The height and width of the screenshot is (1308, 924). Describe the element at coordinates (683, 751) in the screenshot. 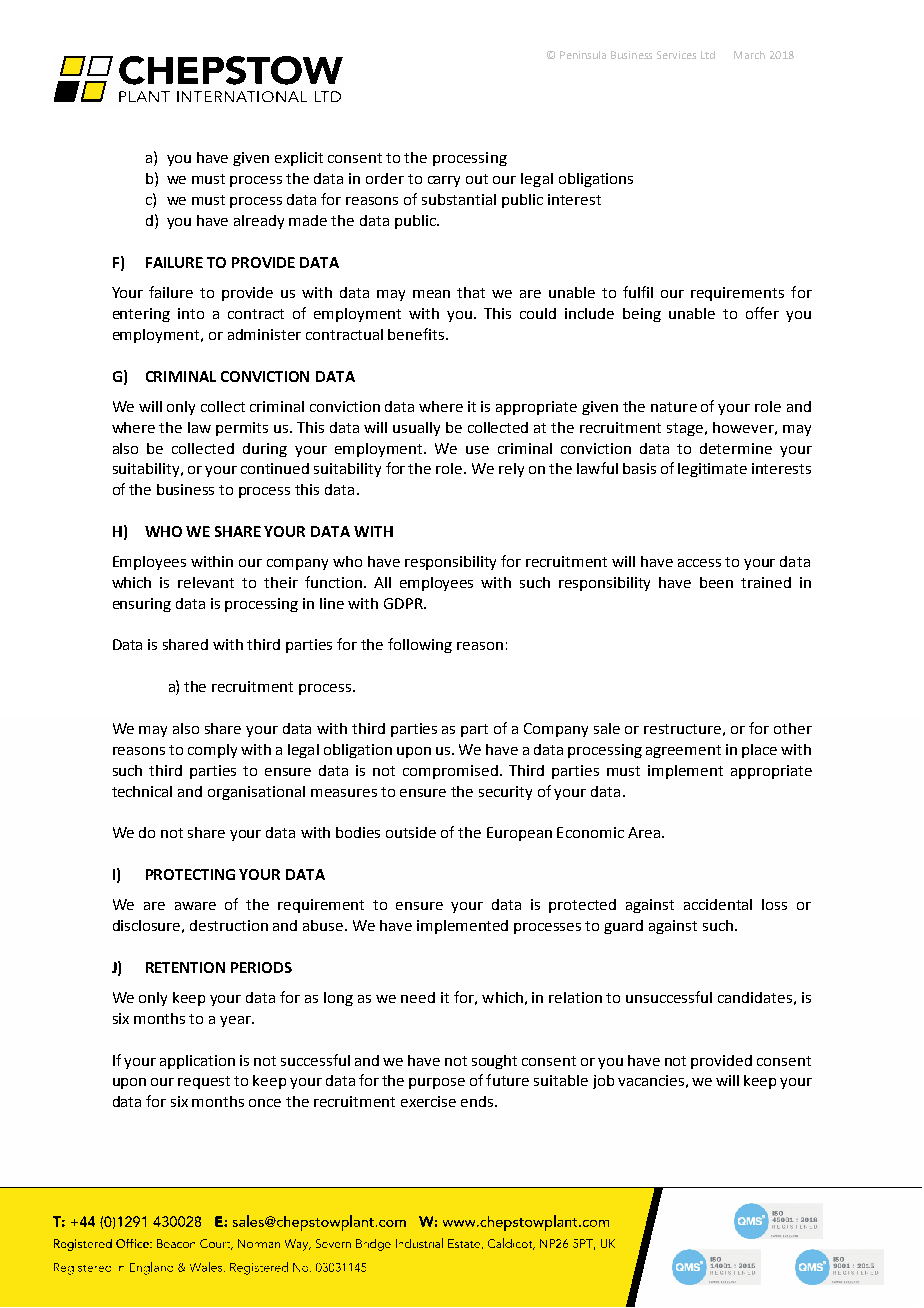

I see `agreement` at that location.
